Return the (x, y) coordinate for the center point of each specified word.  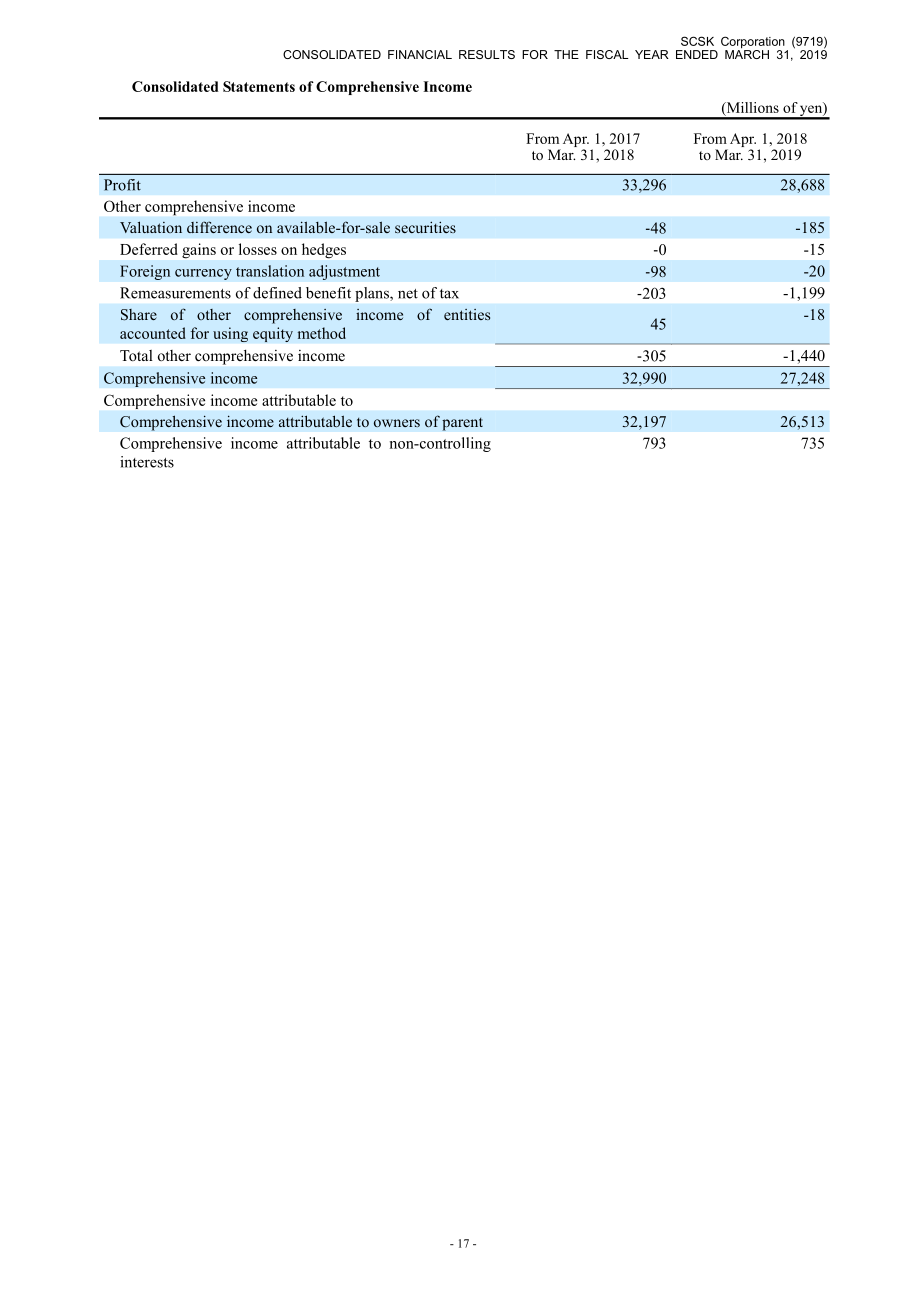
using (230, 334)
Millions (751, 109)
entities (467, 314)
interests (147, 462)
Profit (122, 185)
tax (449, 294)
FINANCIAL (420, 54)
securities (425, 227)
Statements (259, 86)
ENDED (697, 54)
